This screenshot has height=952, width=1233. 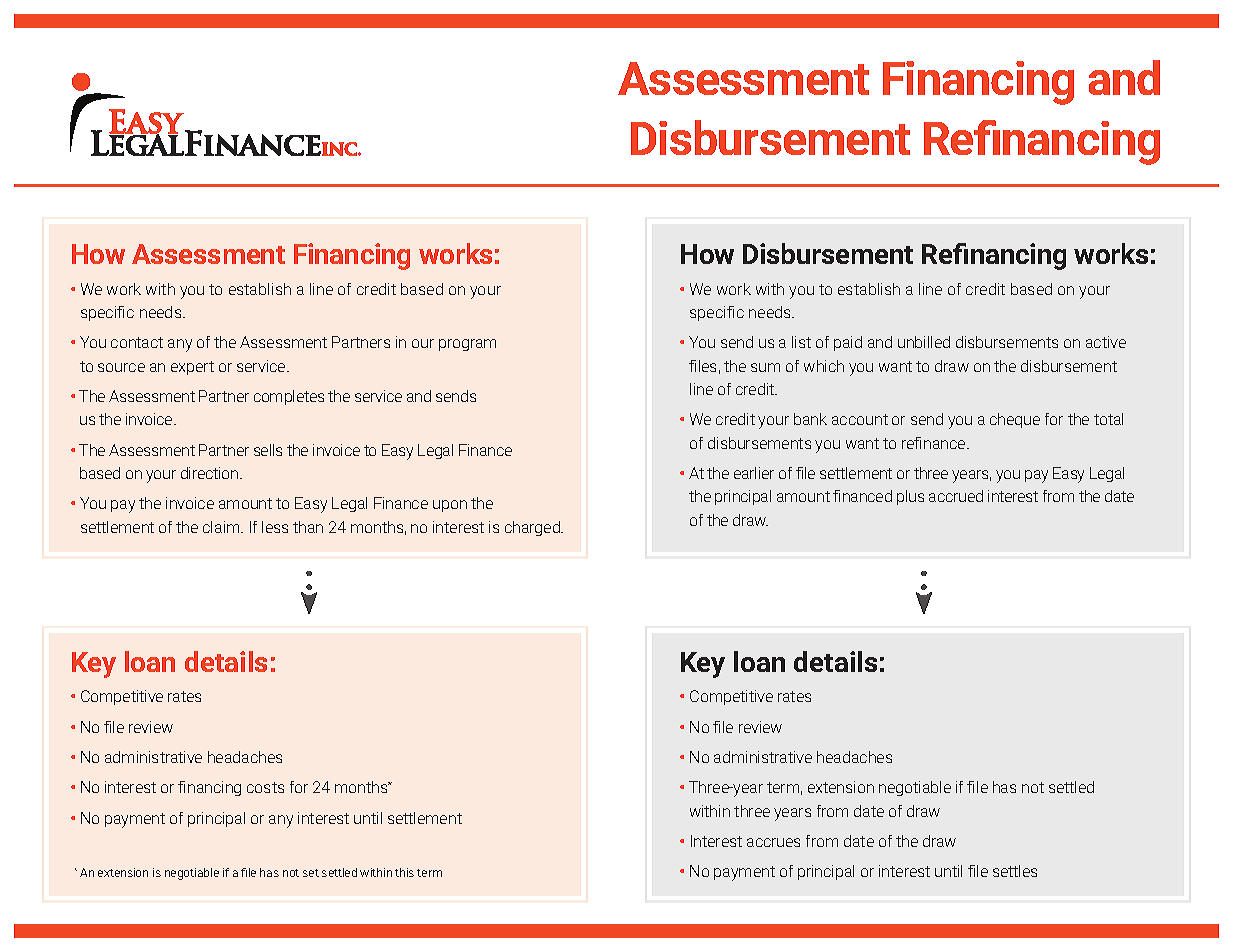 I want to click on charged, so click(x=533, y=528).
